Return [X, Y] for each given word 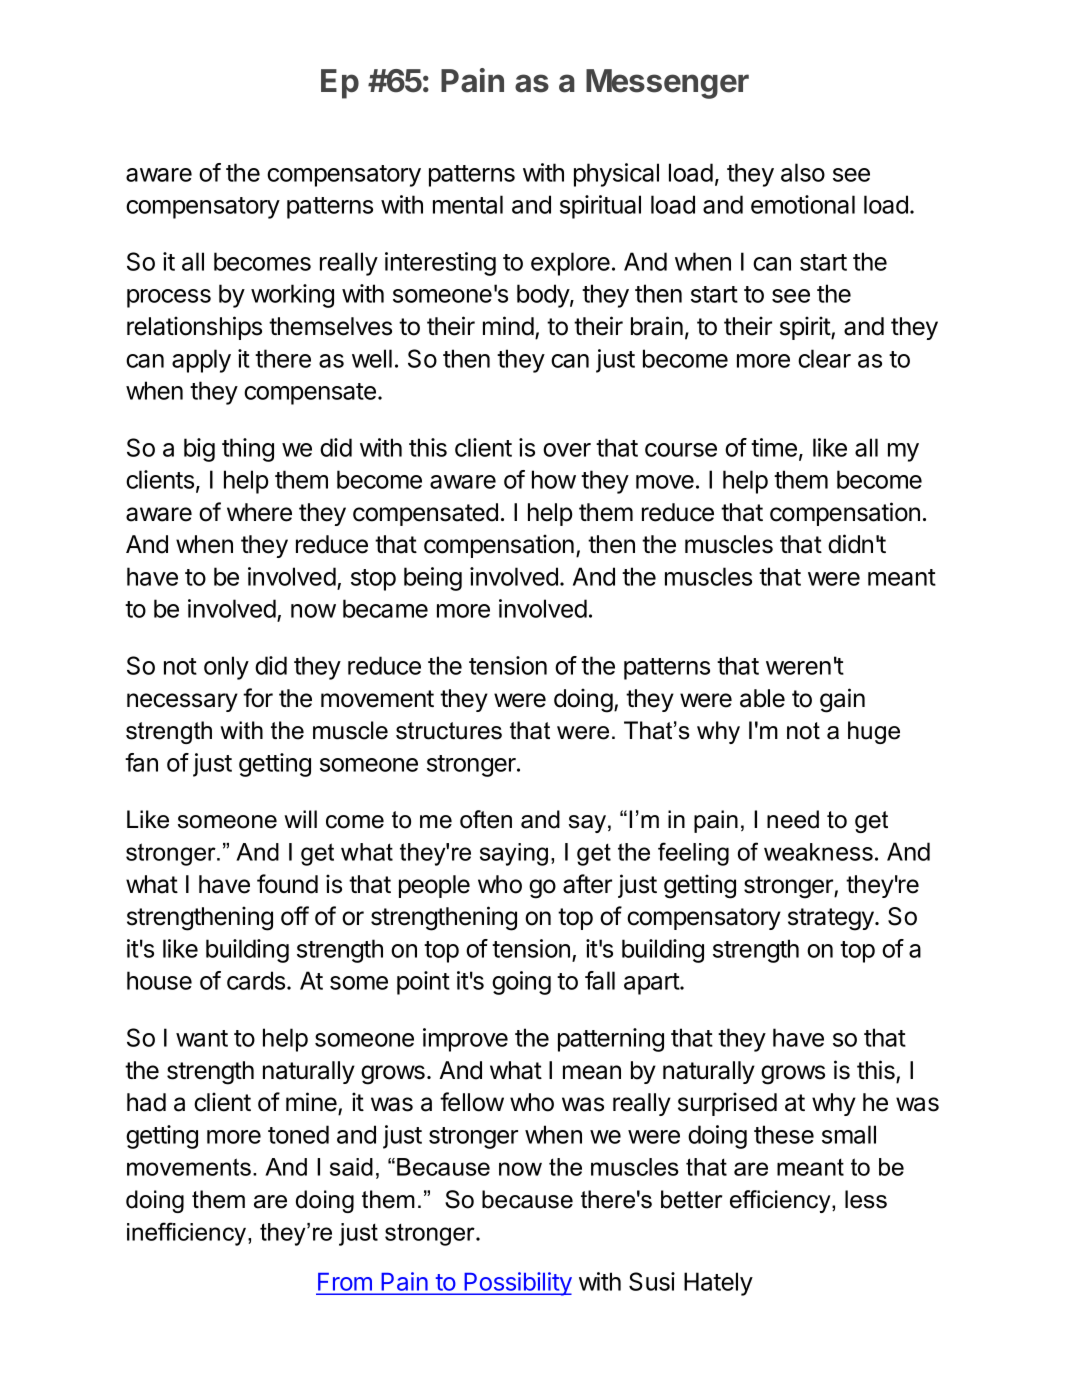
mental [468, 204]
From [345, 1282]
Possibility [517, 1284]
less [866, 1199]
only [226, 668]
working [292, 296]
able [762, 698]
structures [449, 731]
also [803, 172]
